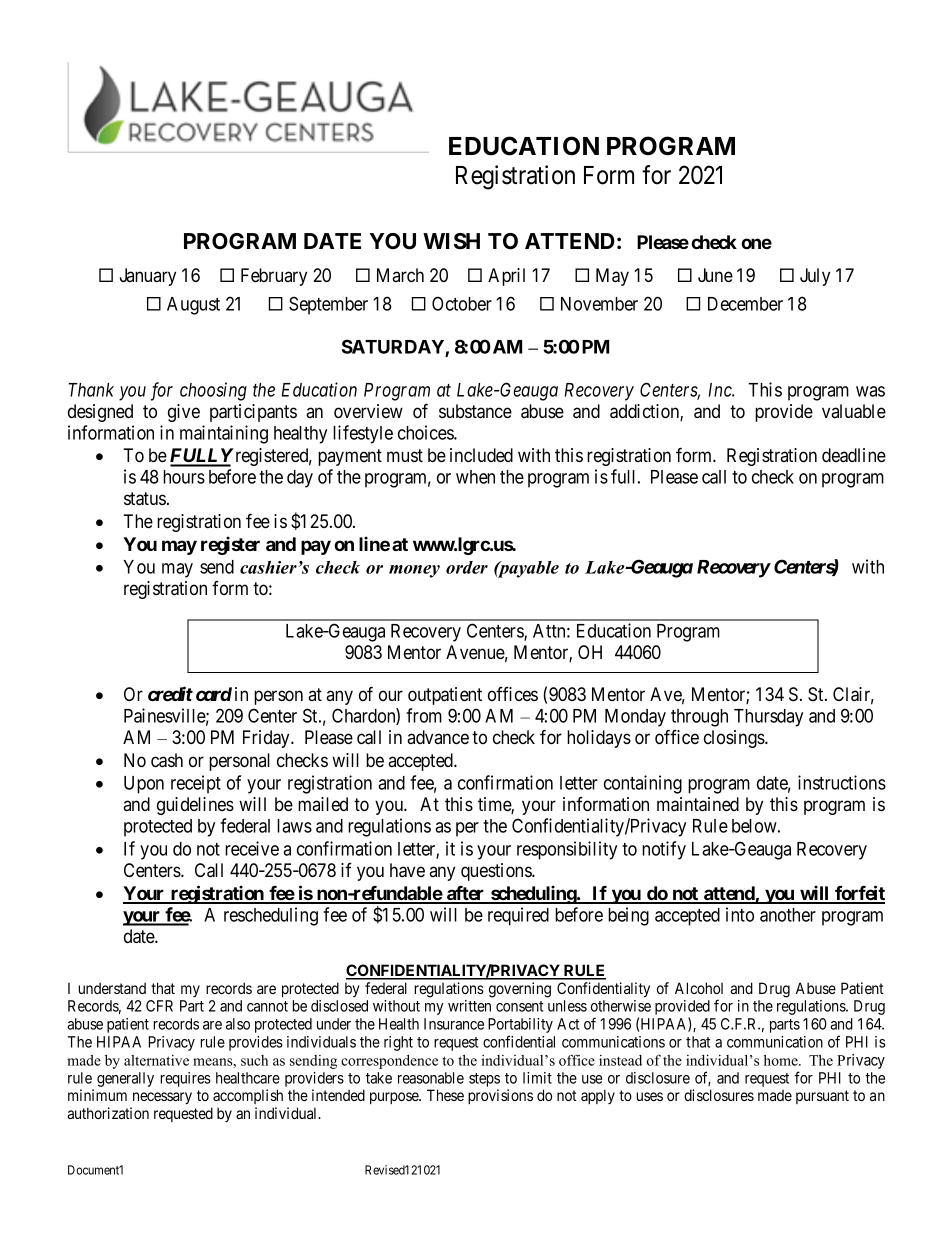  I want to click on January, so click(148, 277).
